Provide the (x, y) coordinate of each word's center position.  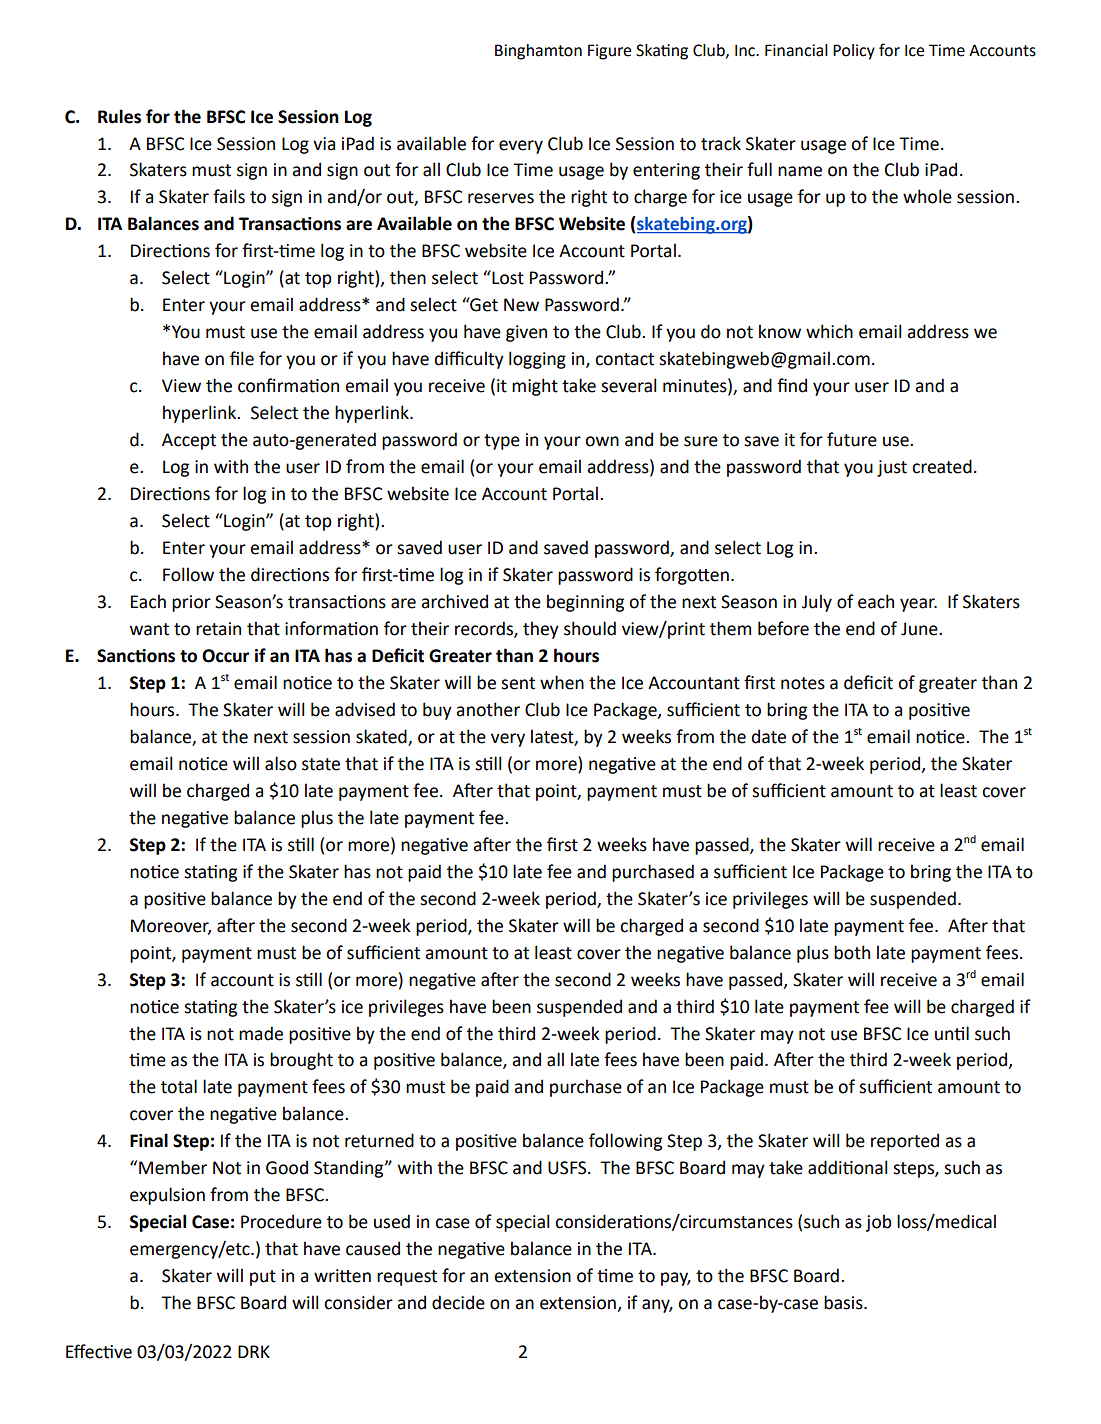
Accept (189, 441)
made (261, 1033)
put (263, 1278)
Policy (854, 52)
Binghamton (538, 52)
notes (803, 683)
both (852, 952)
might (535, 387)
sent (518, 683)
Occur (226, 656)
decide (458, 1302)
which (829, 331)
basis (844, 1302)
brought (301, 1061)
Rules (119, 116)
